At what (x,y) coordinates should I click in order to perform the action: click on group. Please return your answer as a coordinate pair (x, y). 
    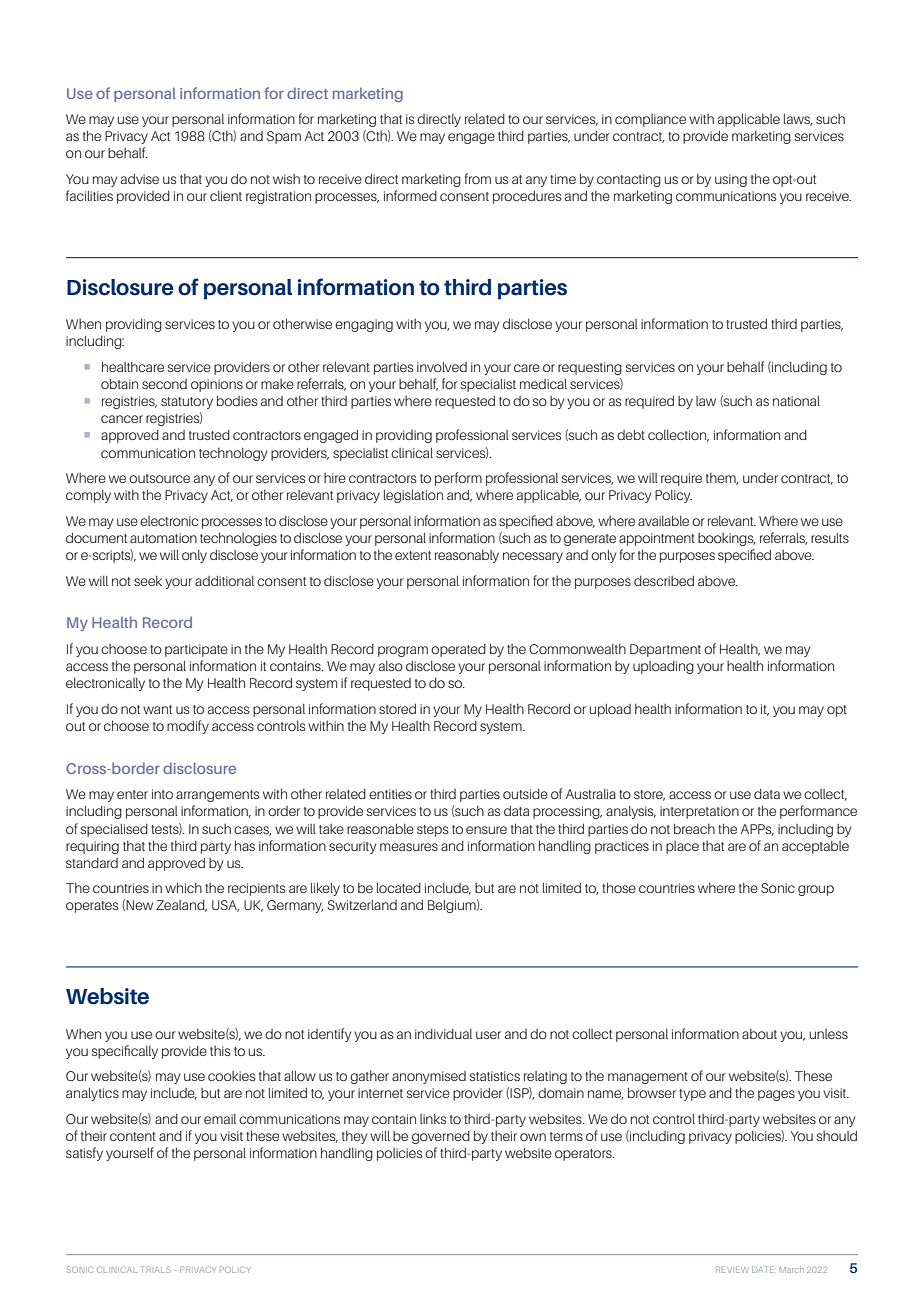
    Looking at the image, I should click on (816, 890).
